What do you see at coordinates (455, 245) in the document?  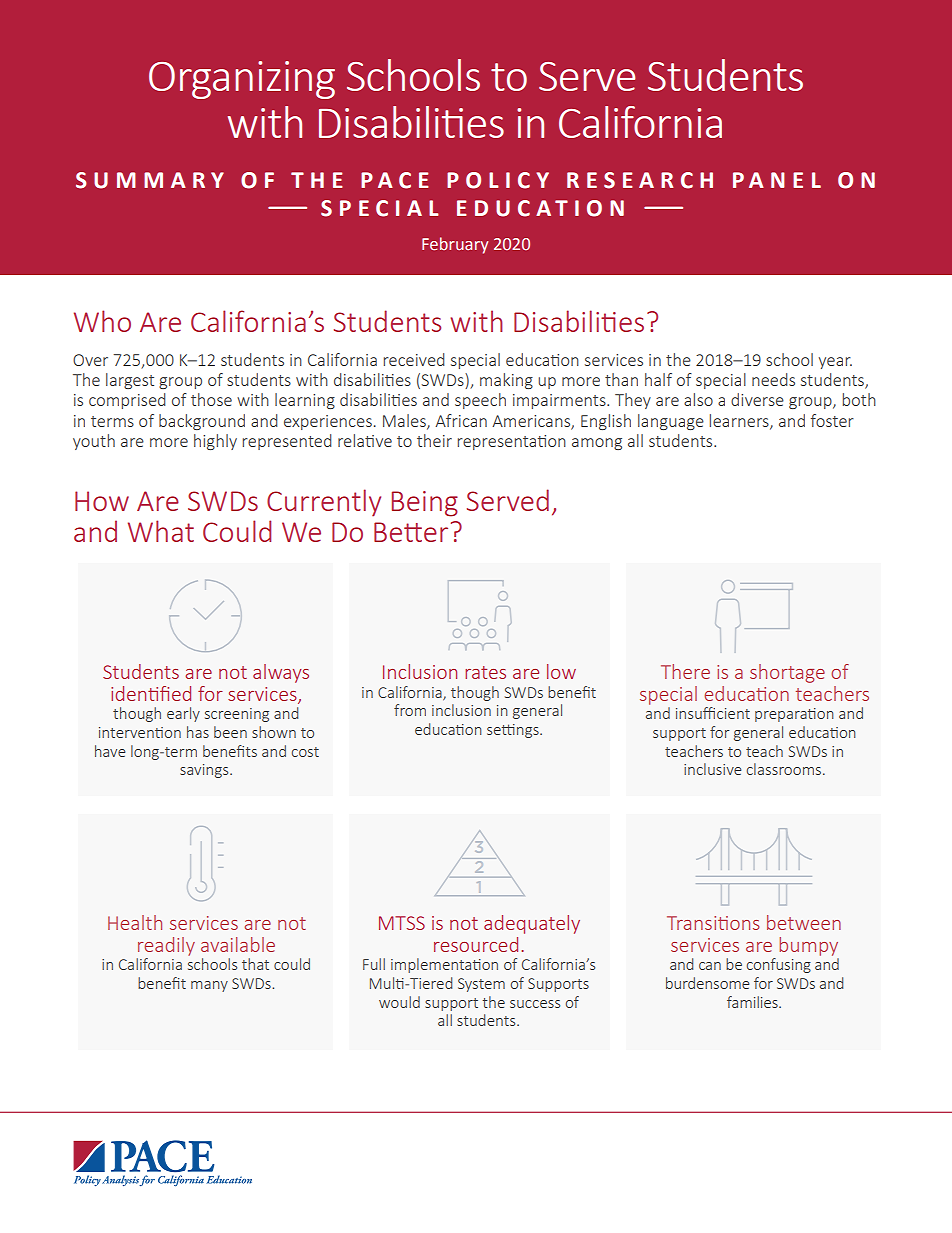 I see `February` at bounding box center [455, 245].
